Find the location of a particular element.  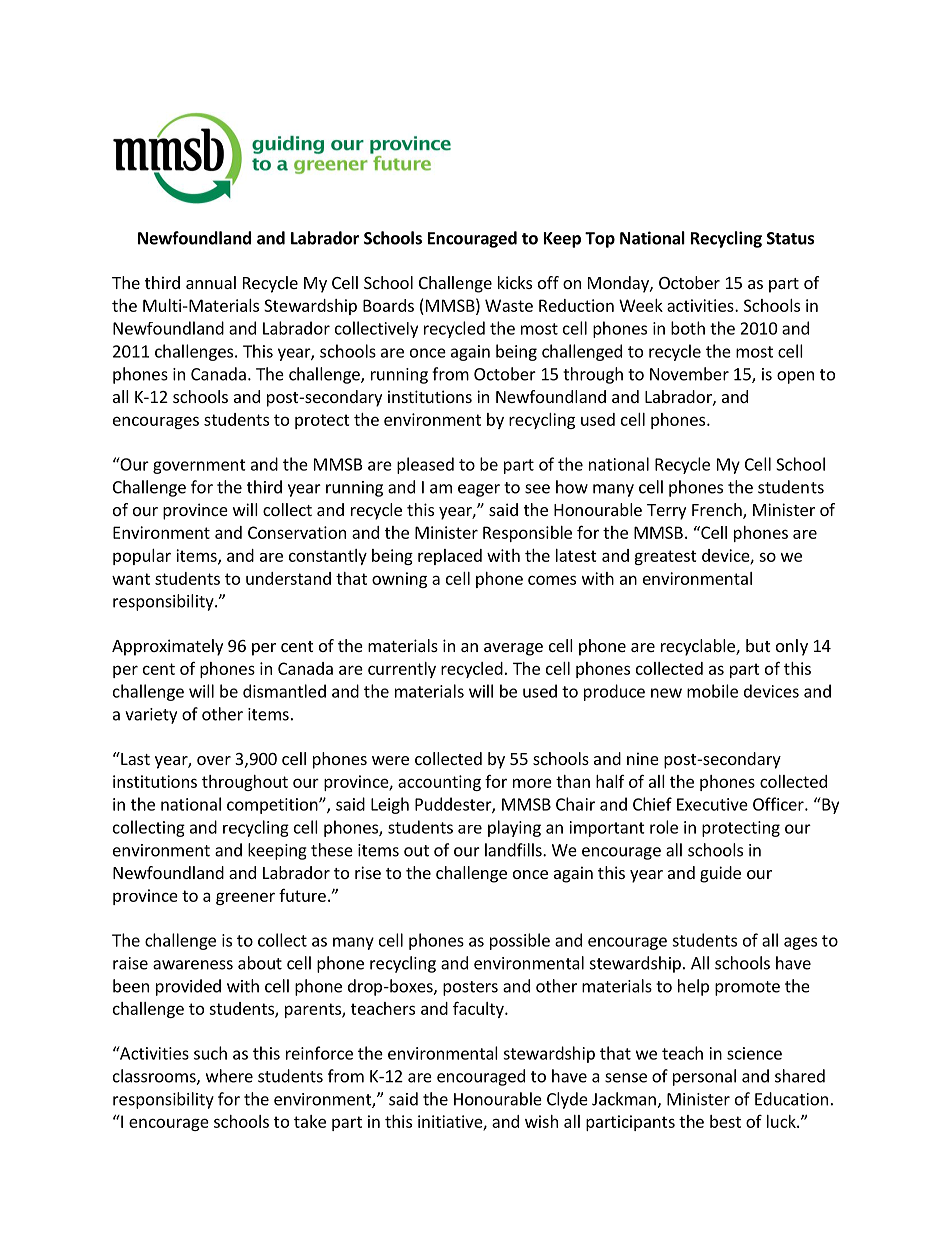

guide is located at coordinates (720, 874).
